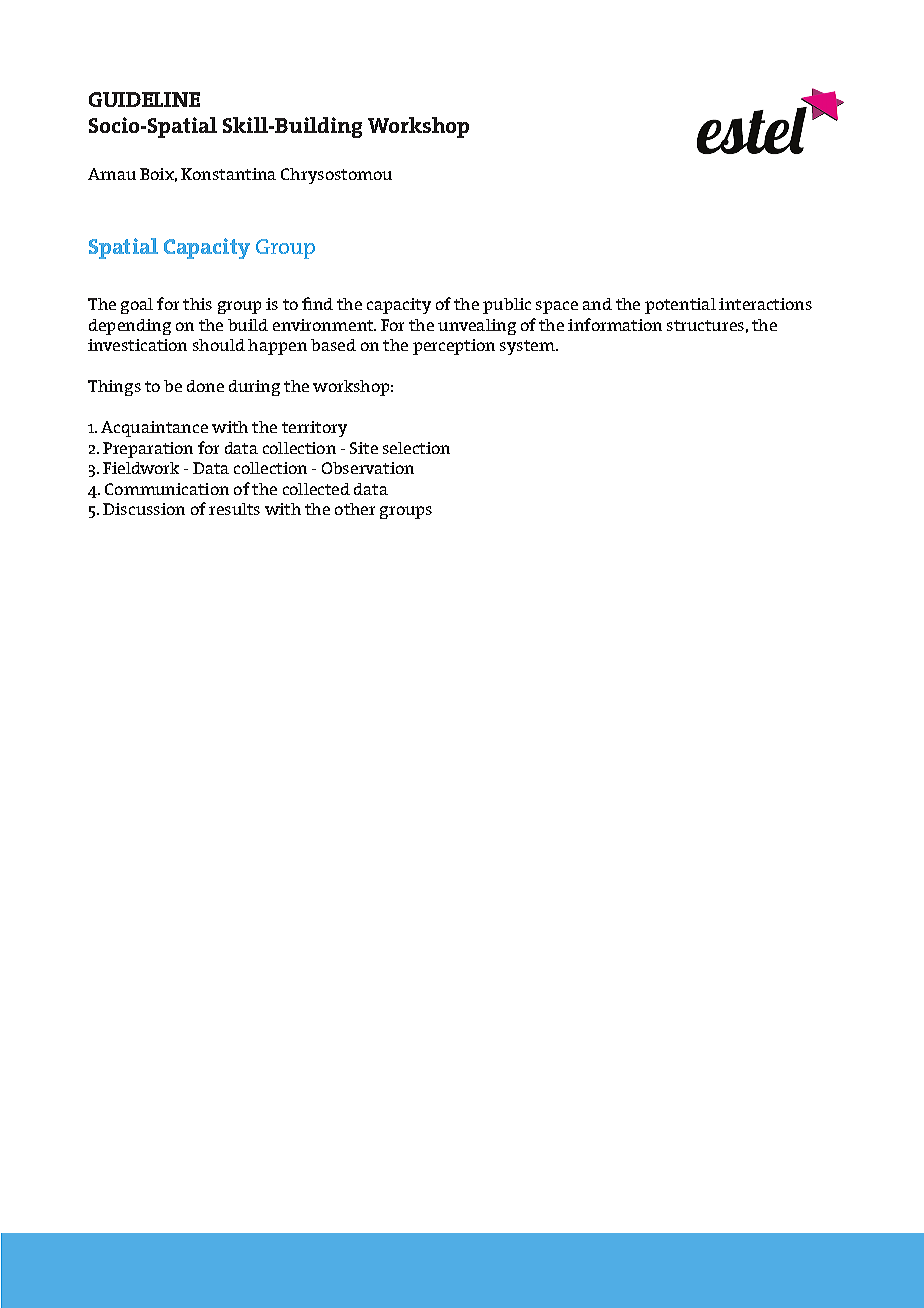  I want to click on public, so click(507, 306).
